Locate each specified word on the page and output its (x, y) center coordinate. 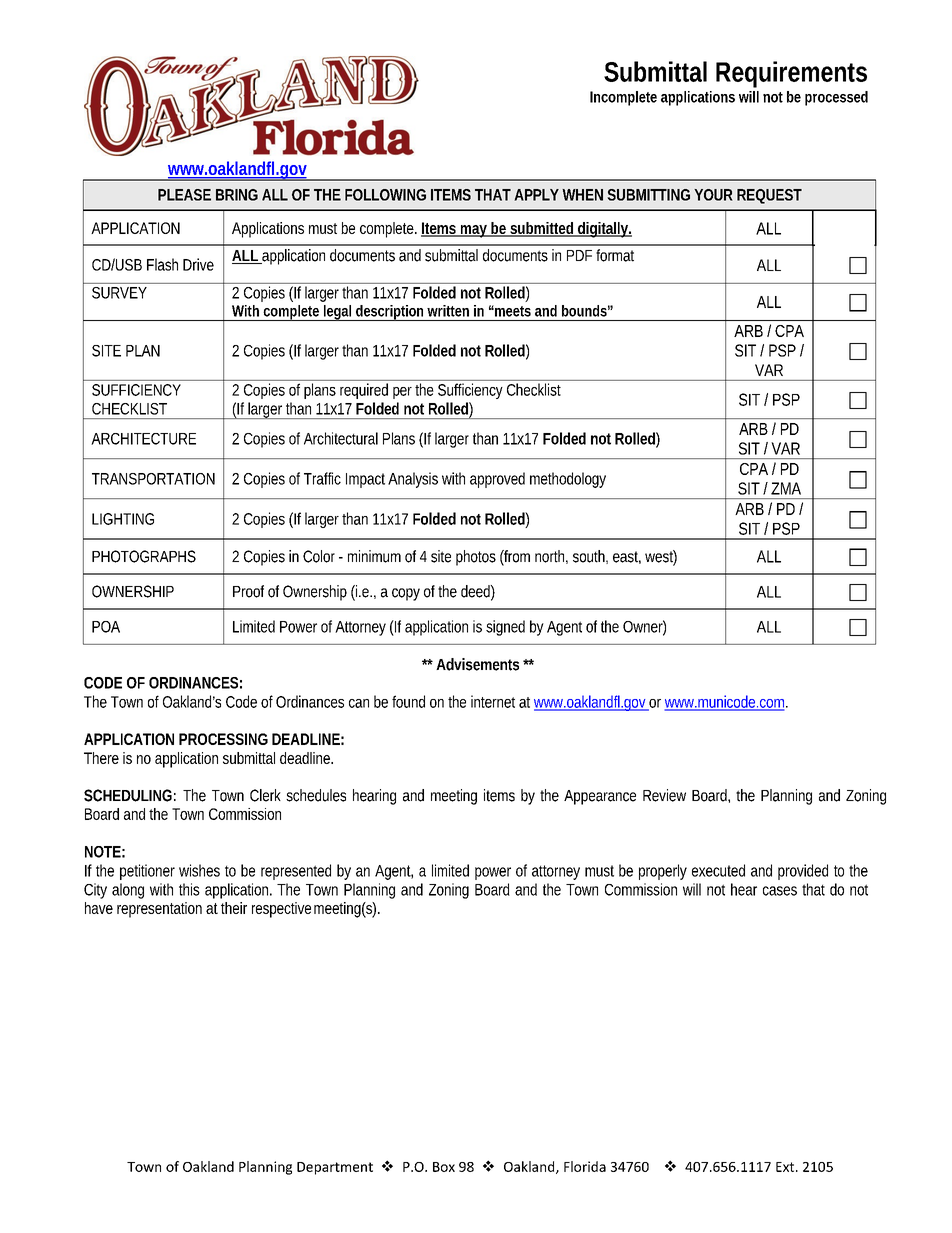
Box (444, 1167)
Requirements (791, 74)
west (661, 557)
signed (505, 628)
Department (335, 1168)
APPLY (536, 195)
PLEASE (184, 195)
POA (106, 627)
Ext (786, 1167)
